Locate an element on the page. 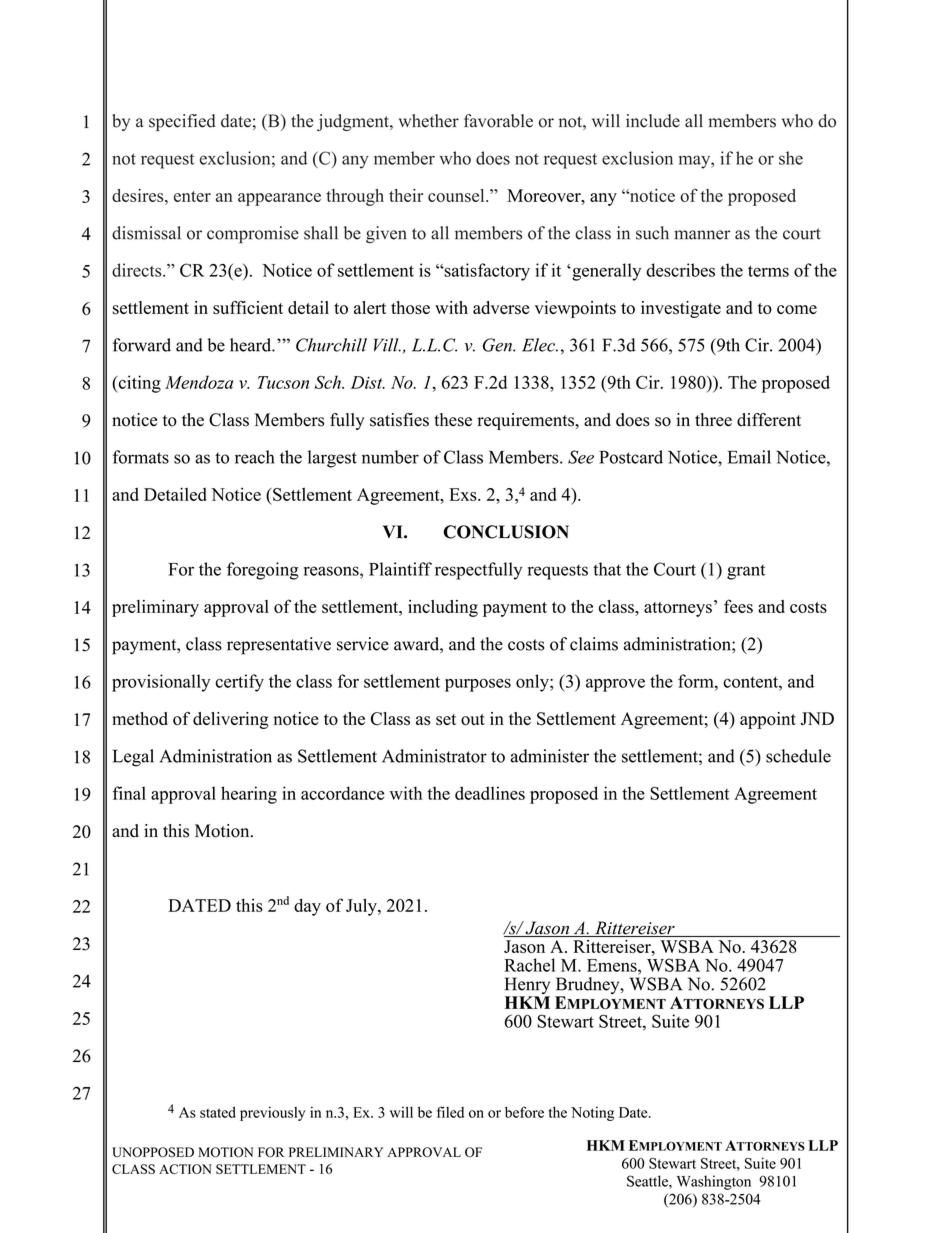 This page has width=952, height=1233. specified is located at coordinates (182, 122).
